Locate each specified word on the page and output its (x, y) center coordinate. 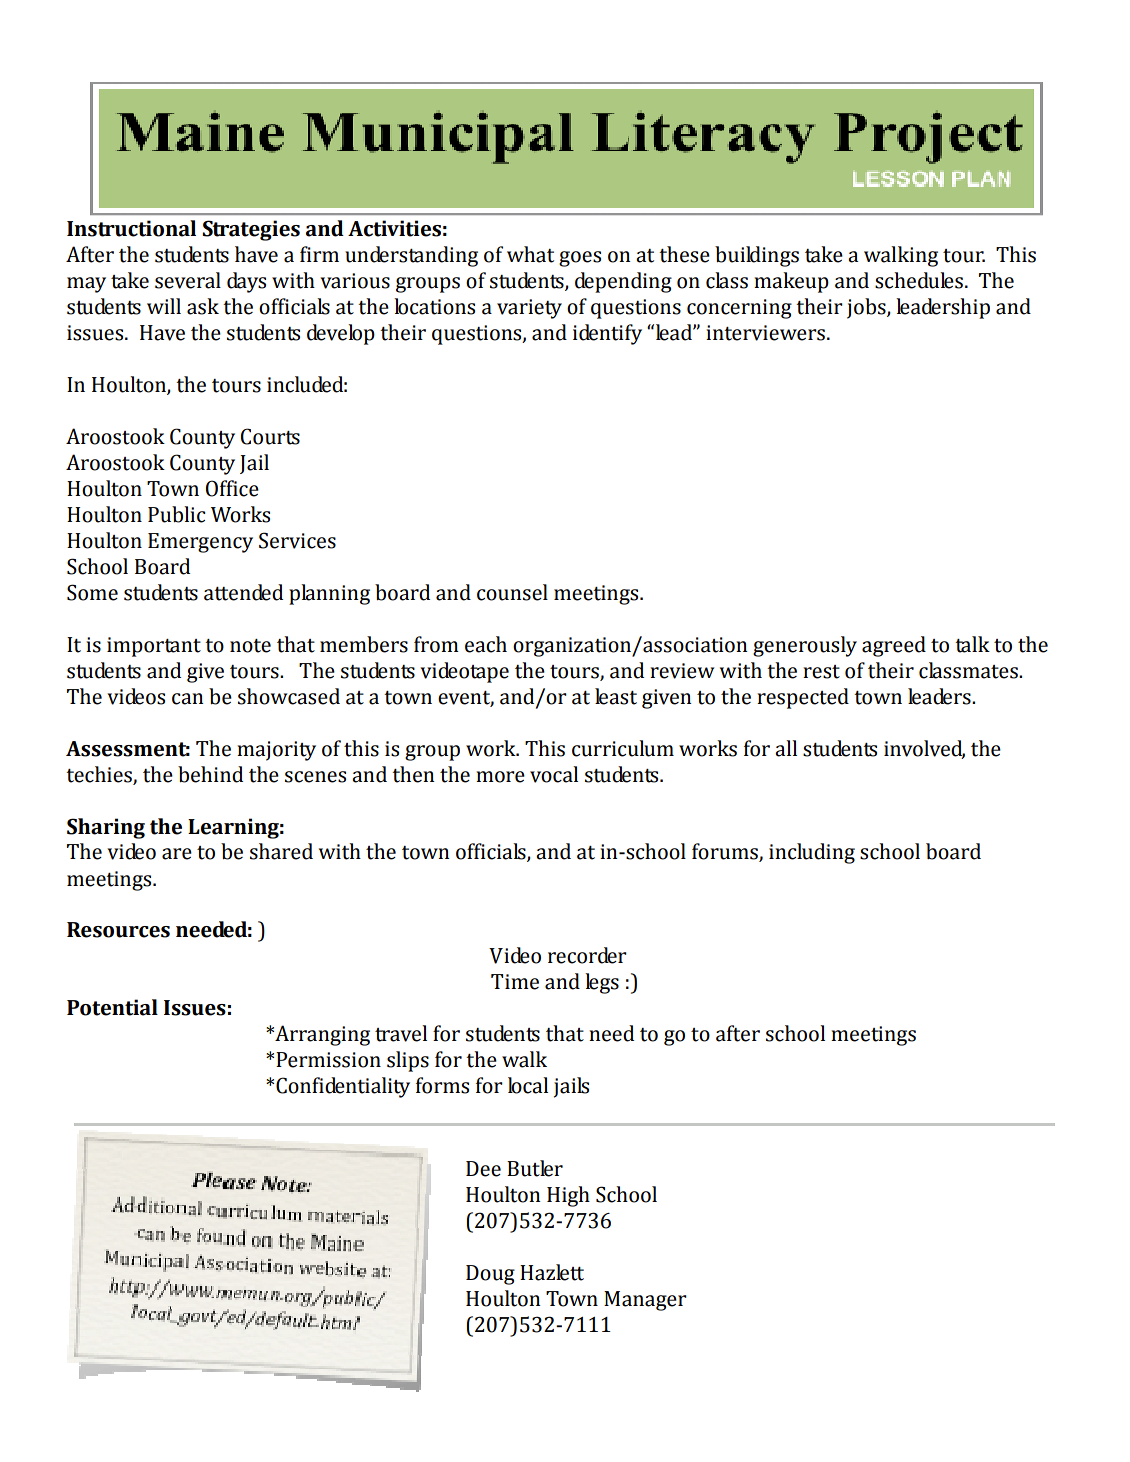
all (786, 748)
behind (210, 774)
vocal (554, 774)
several (188, 280)
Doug (490, 1275)
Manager (645, 1301)
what (530, 254)
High (568, 1196)
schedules (919, 280)
